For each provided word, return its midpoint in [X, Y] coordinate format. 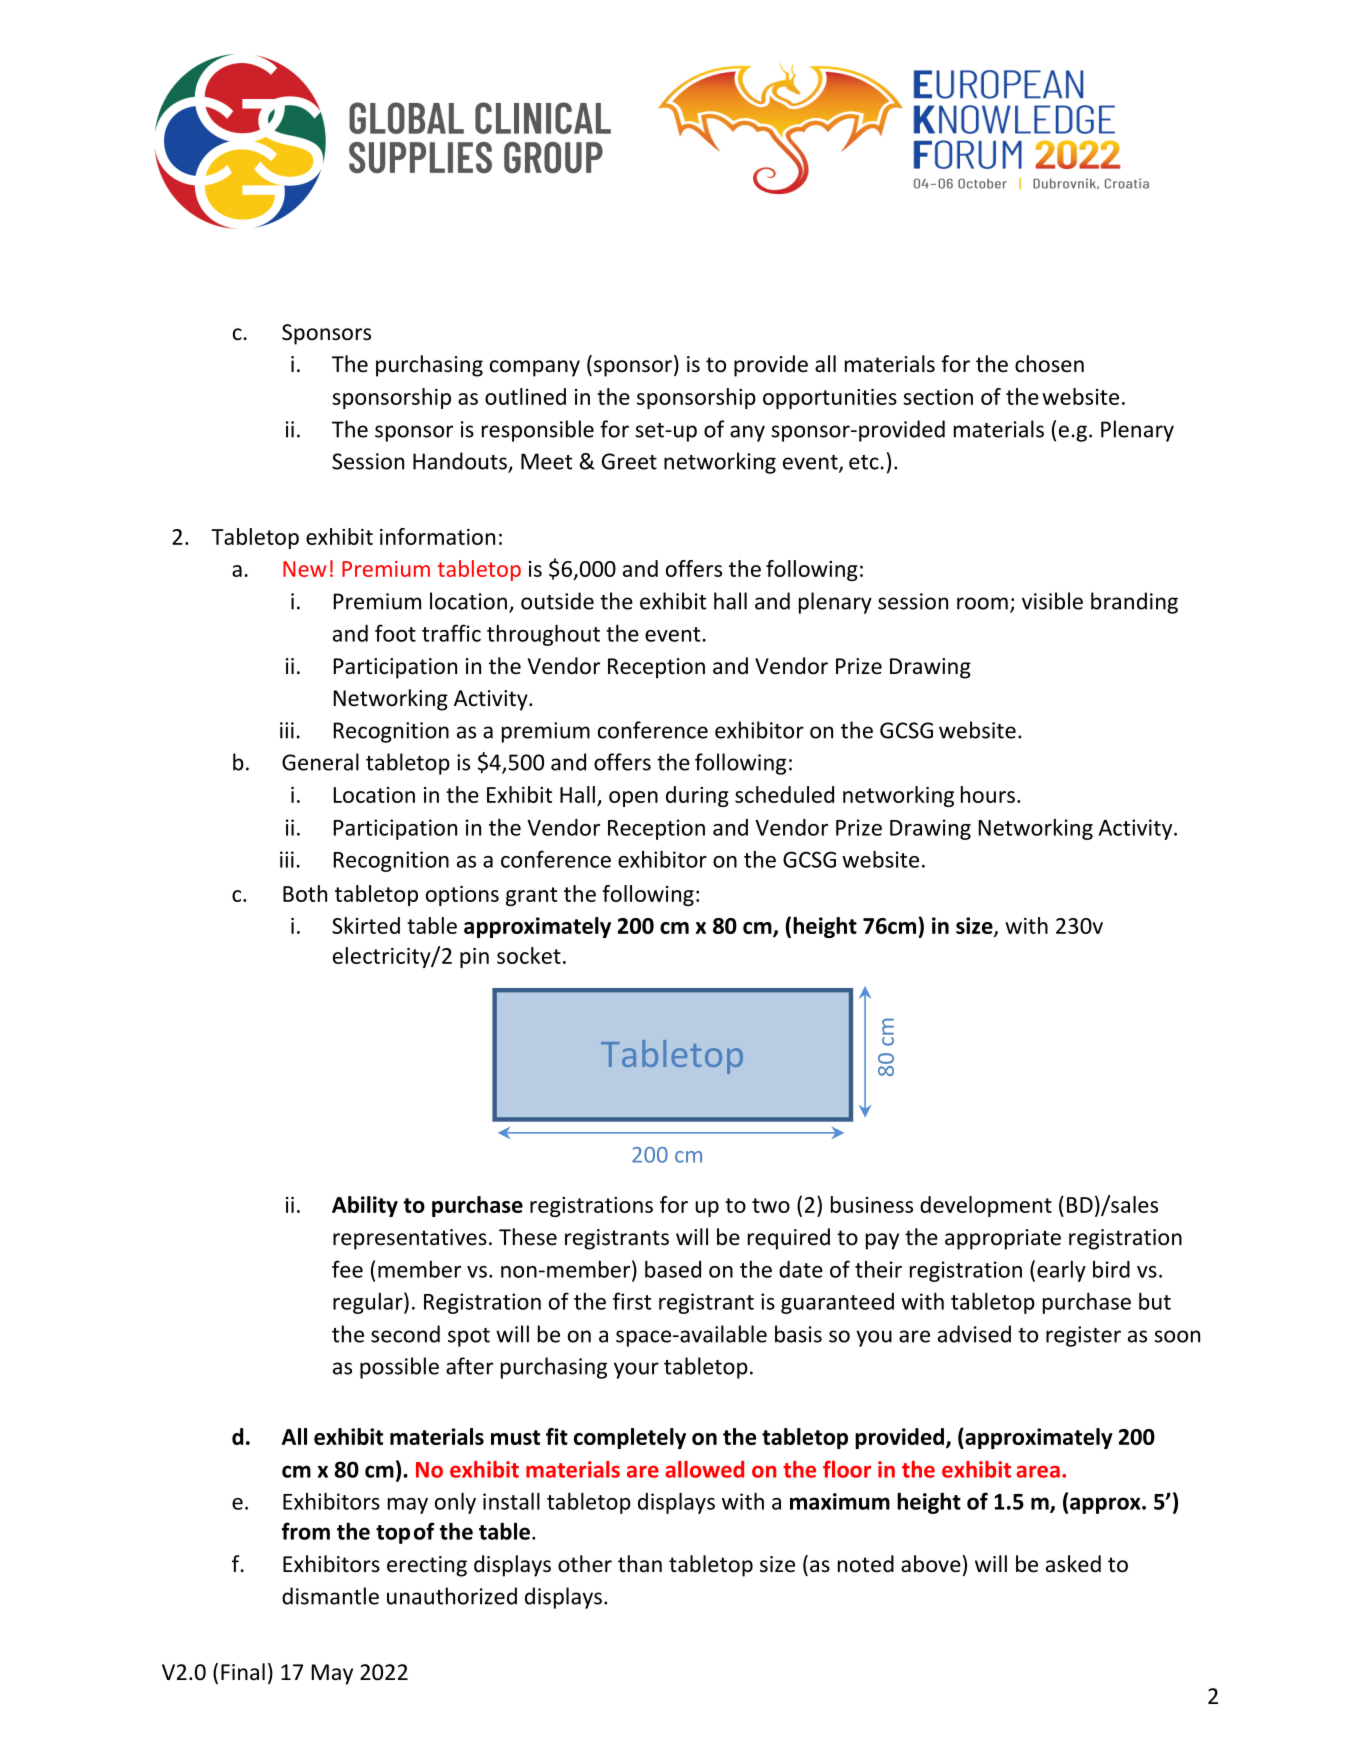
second [405, 1334]
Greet [629, 461]
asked [1073, 1564]
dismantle [330, 1596]
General [320, 762]
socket [529, 955]
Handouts [461, 462]
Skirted [366, 925]
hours [988, 794]
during [697, 796]
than [640, 1564]
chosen [1049, 364]
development [986, 1206]
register [1083, 1336]
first [632, 1301]
